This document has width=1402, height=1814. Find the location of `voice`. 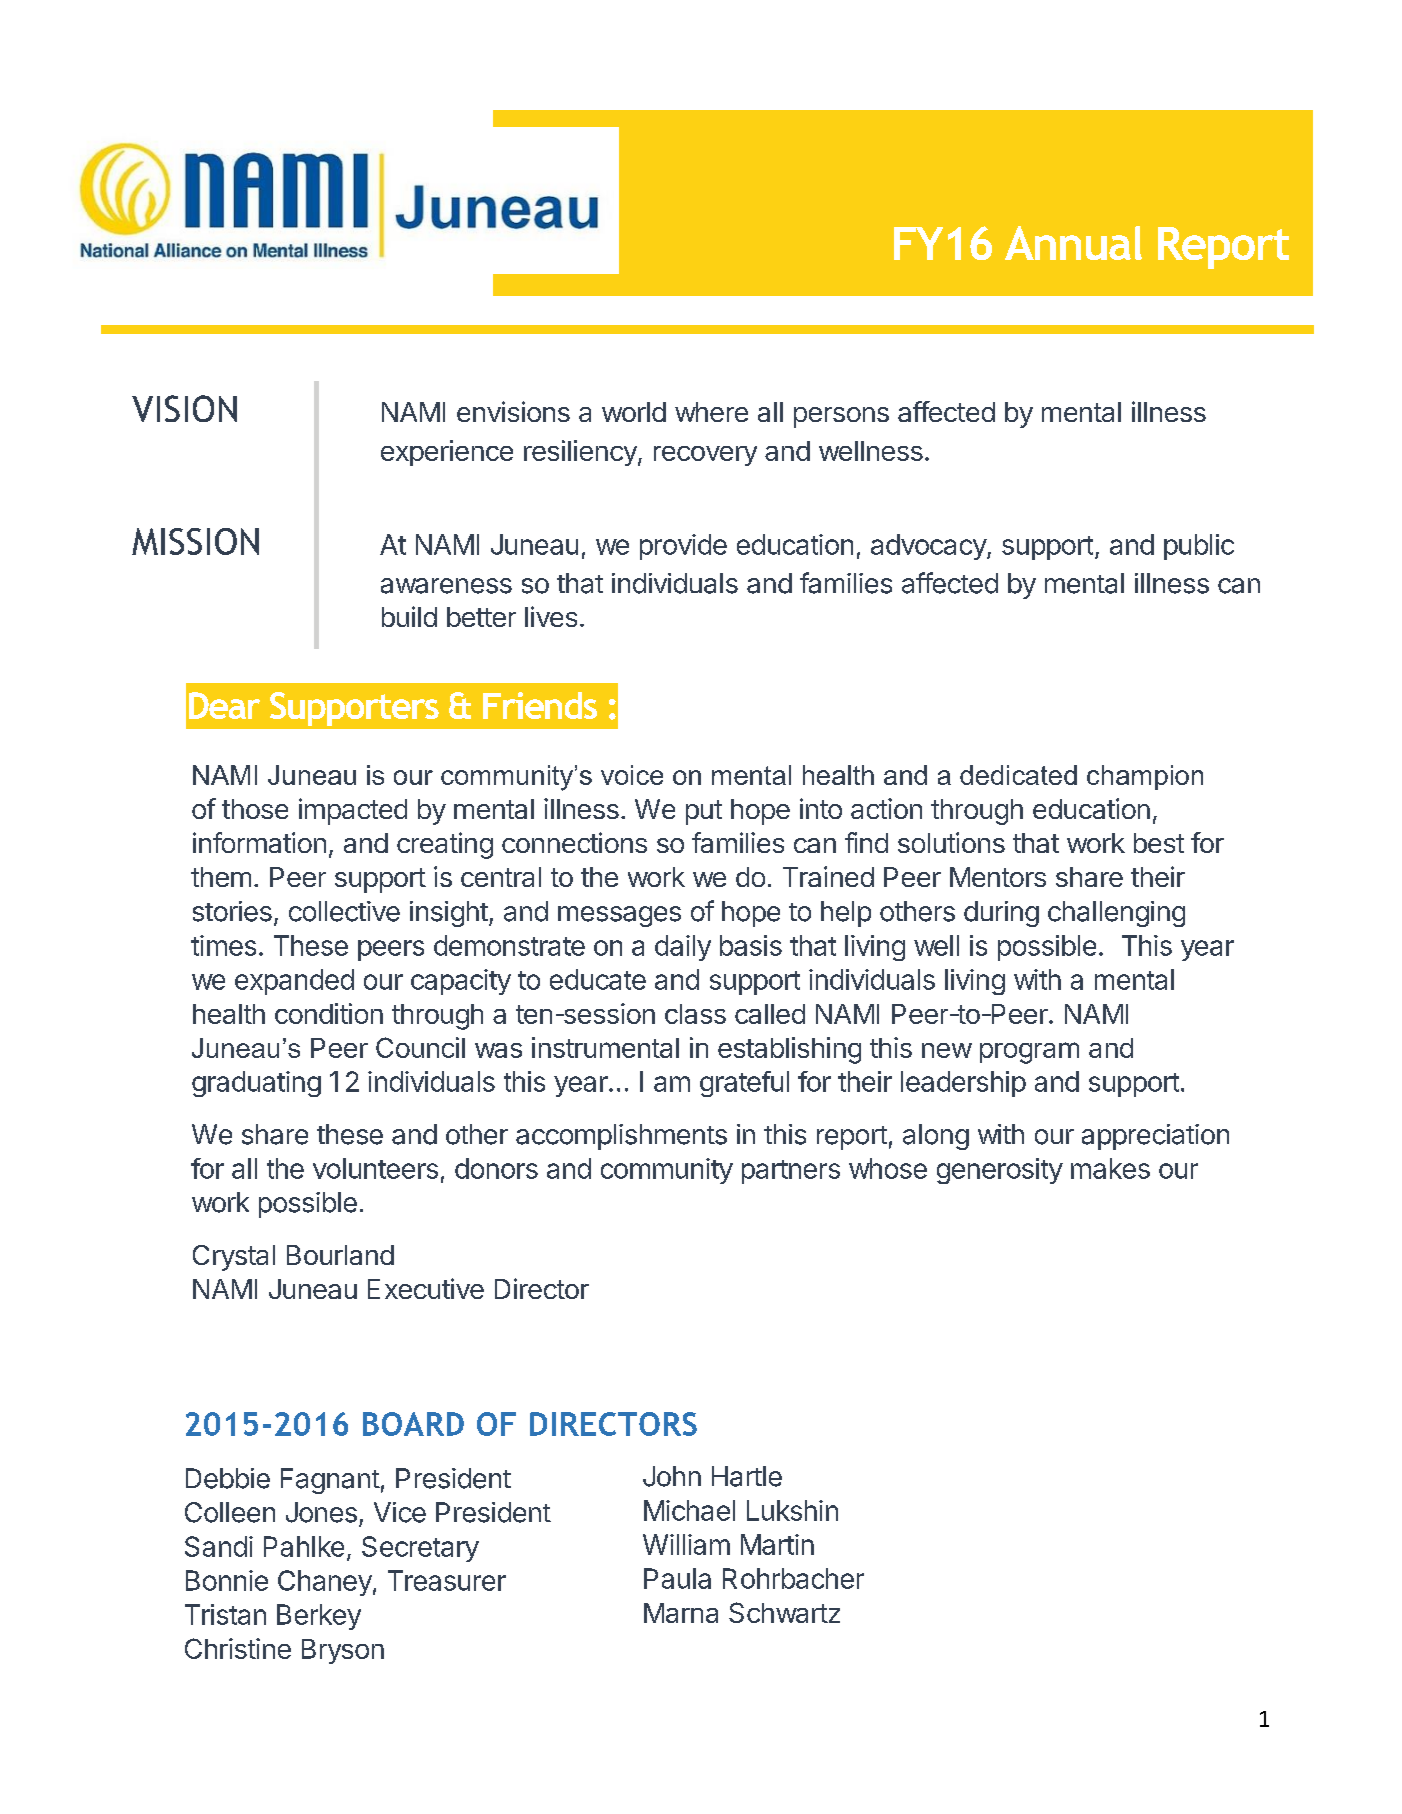

voice is located at coordinates (632, 775).
